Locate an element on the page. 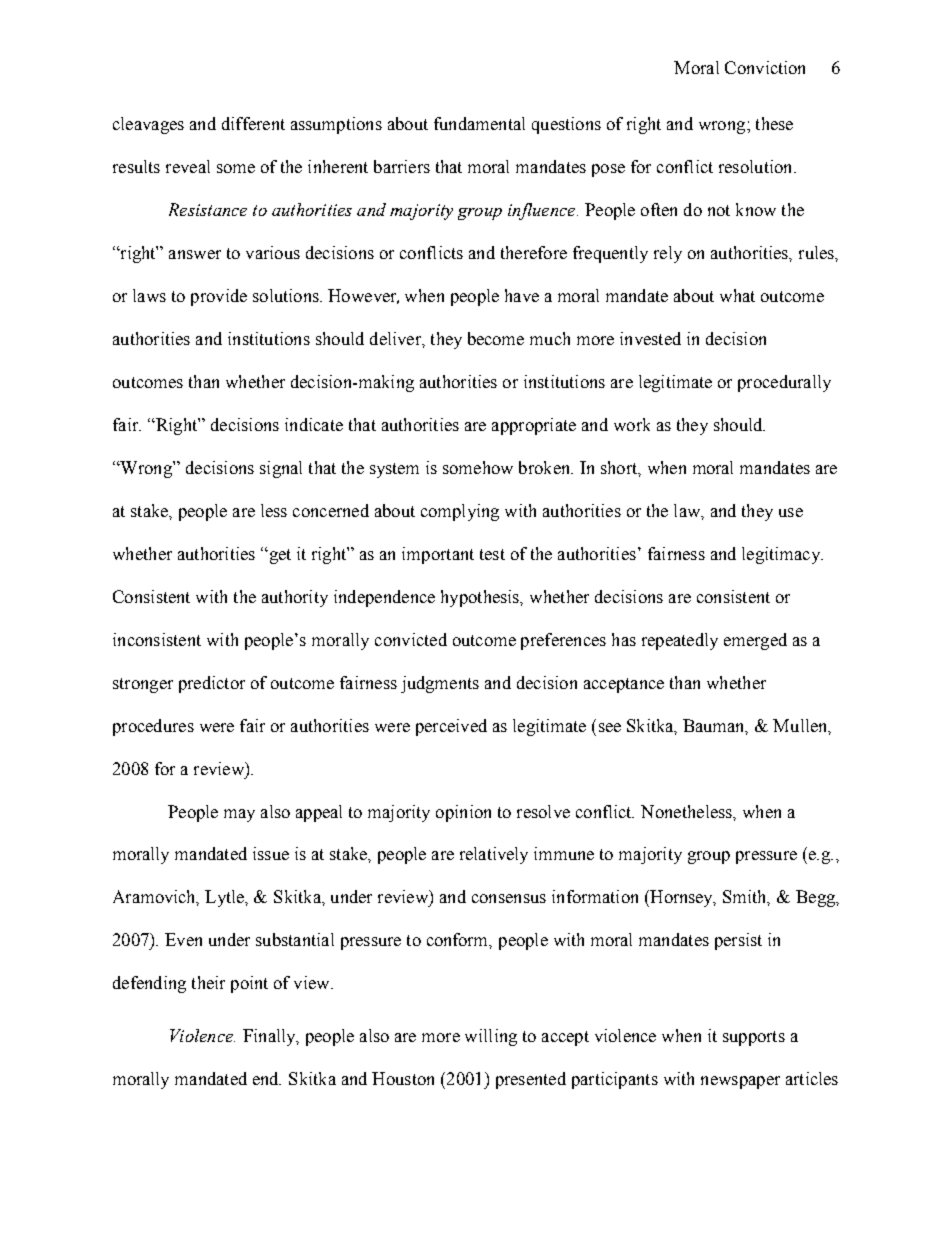  provide is located at coordinates (219, 297).
